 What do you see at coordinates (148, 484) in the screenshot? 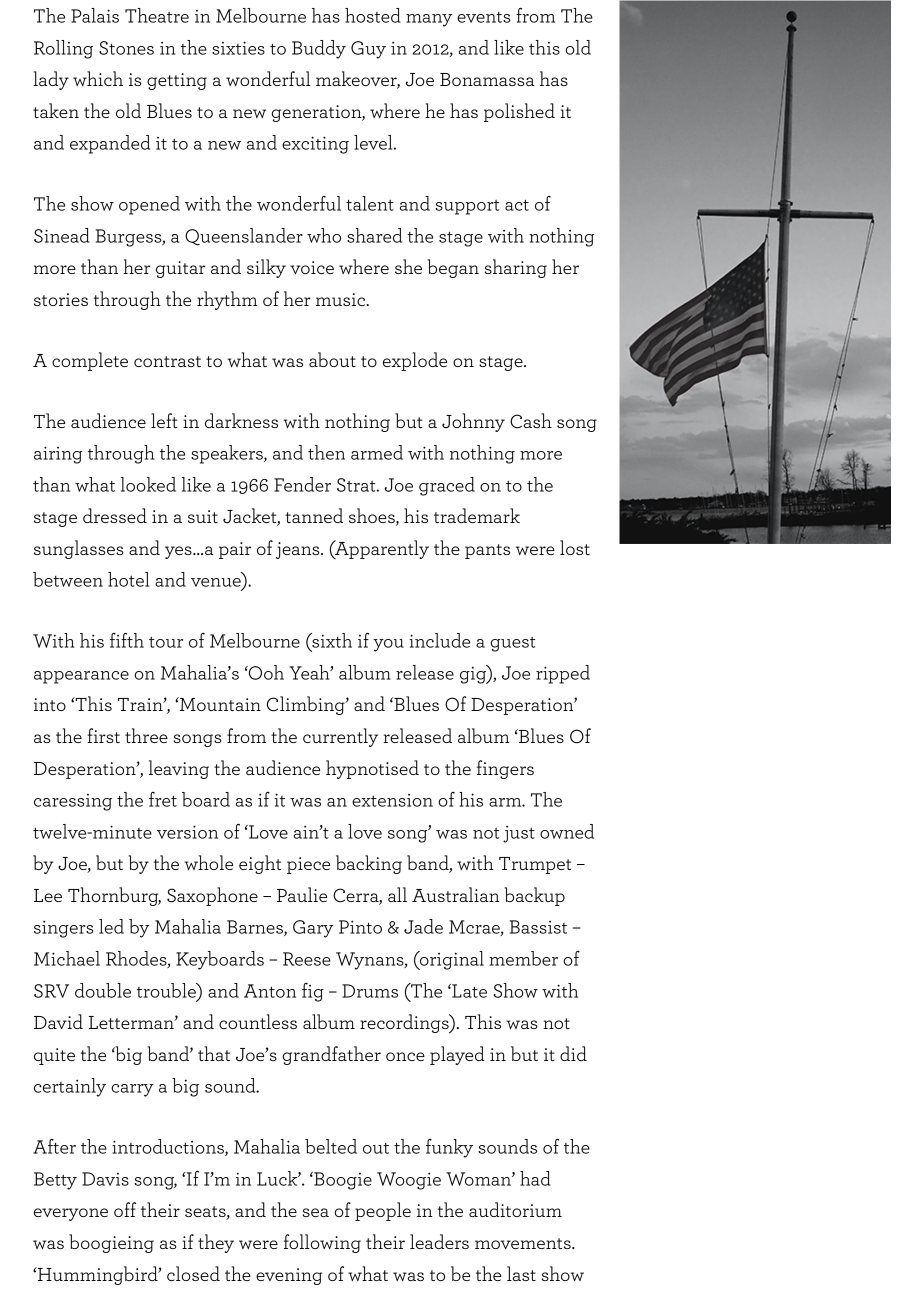
I see `looked` at bounding box center [148, 484].
